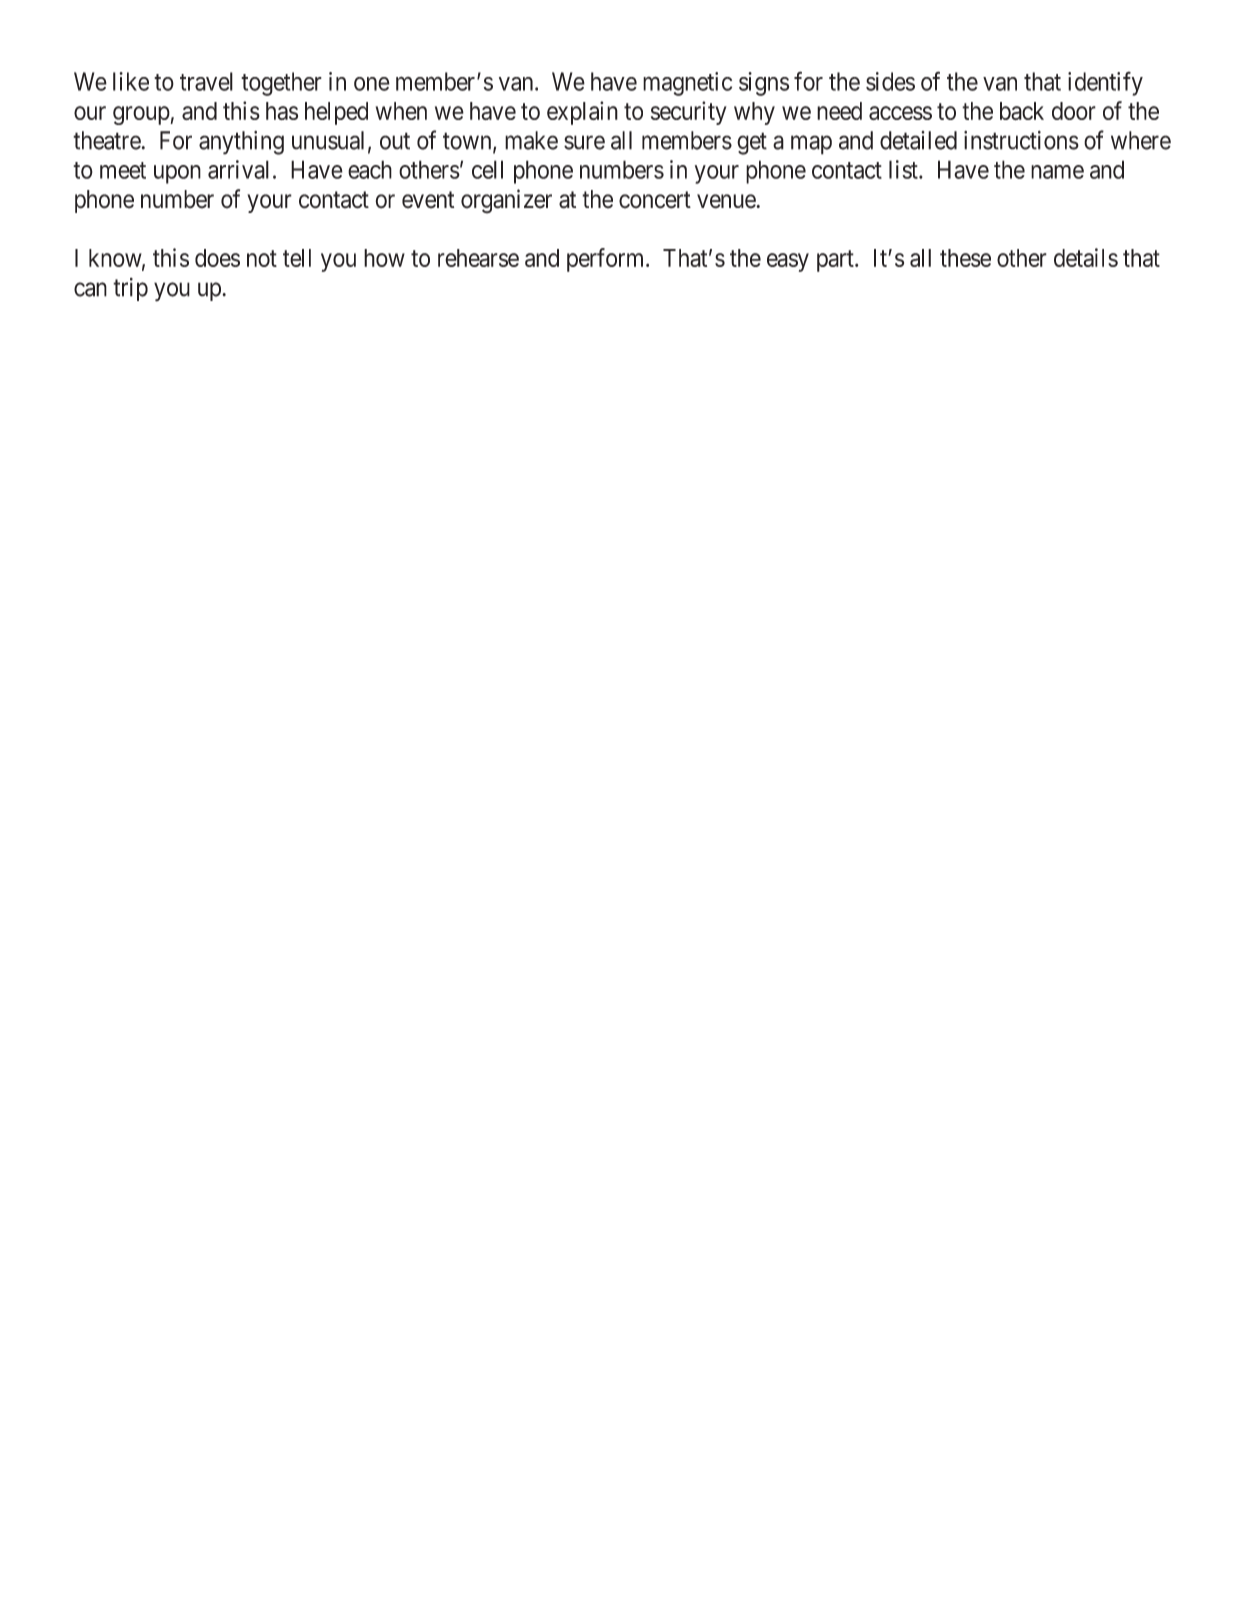 The image size is (1249, 1616). Describe the element at coordinates (130, 289) in the screenshot. I see `trip` at that location.
